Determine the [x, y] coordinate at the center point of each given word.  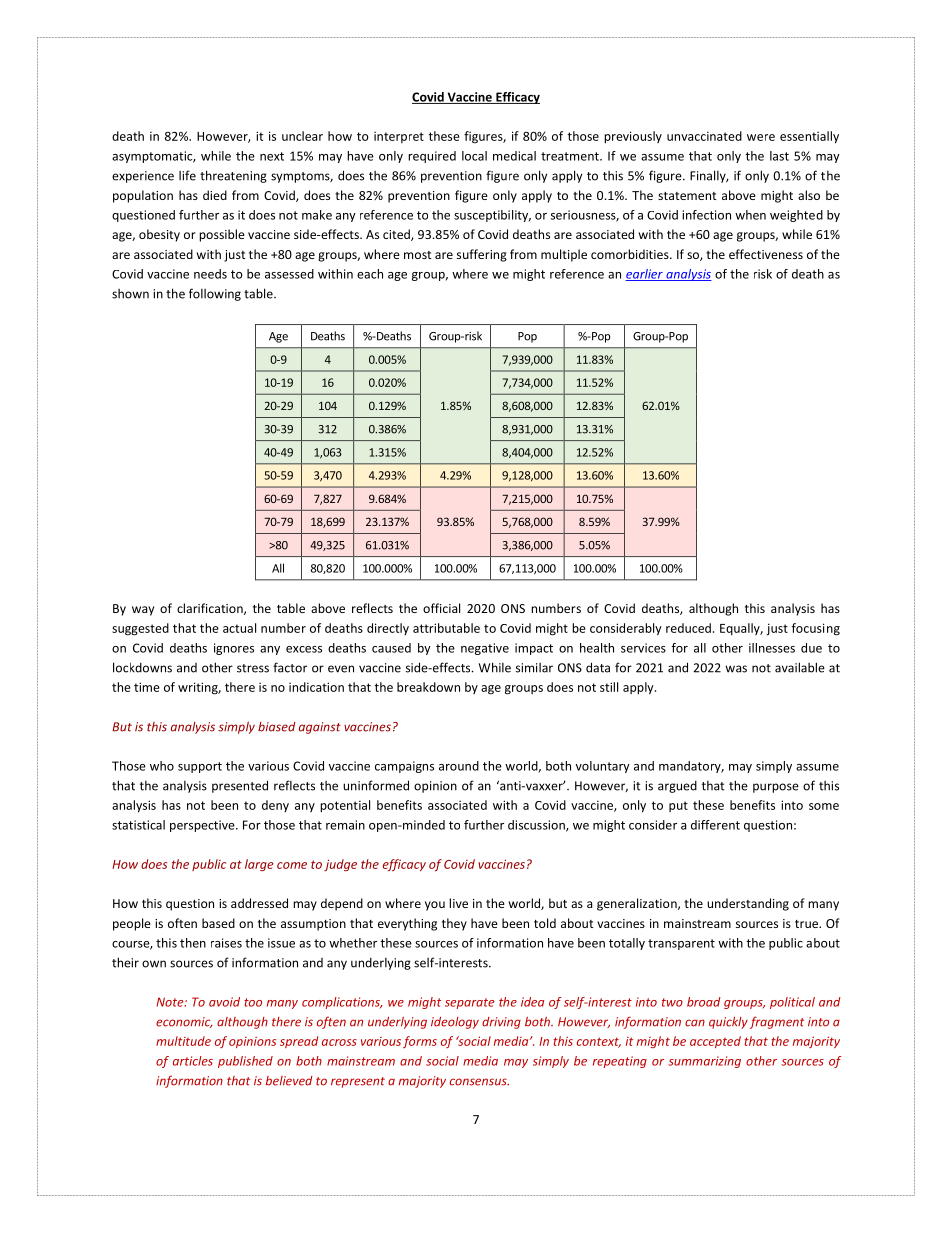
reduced [688, 628]
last [779, 156]
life [187, 175]
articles [193, 1061]
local [474, 156]
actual [239, 628]
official [441, 608]
